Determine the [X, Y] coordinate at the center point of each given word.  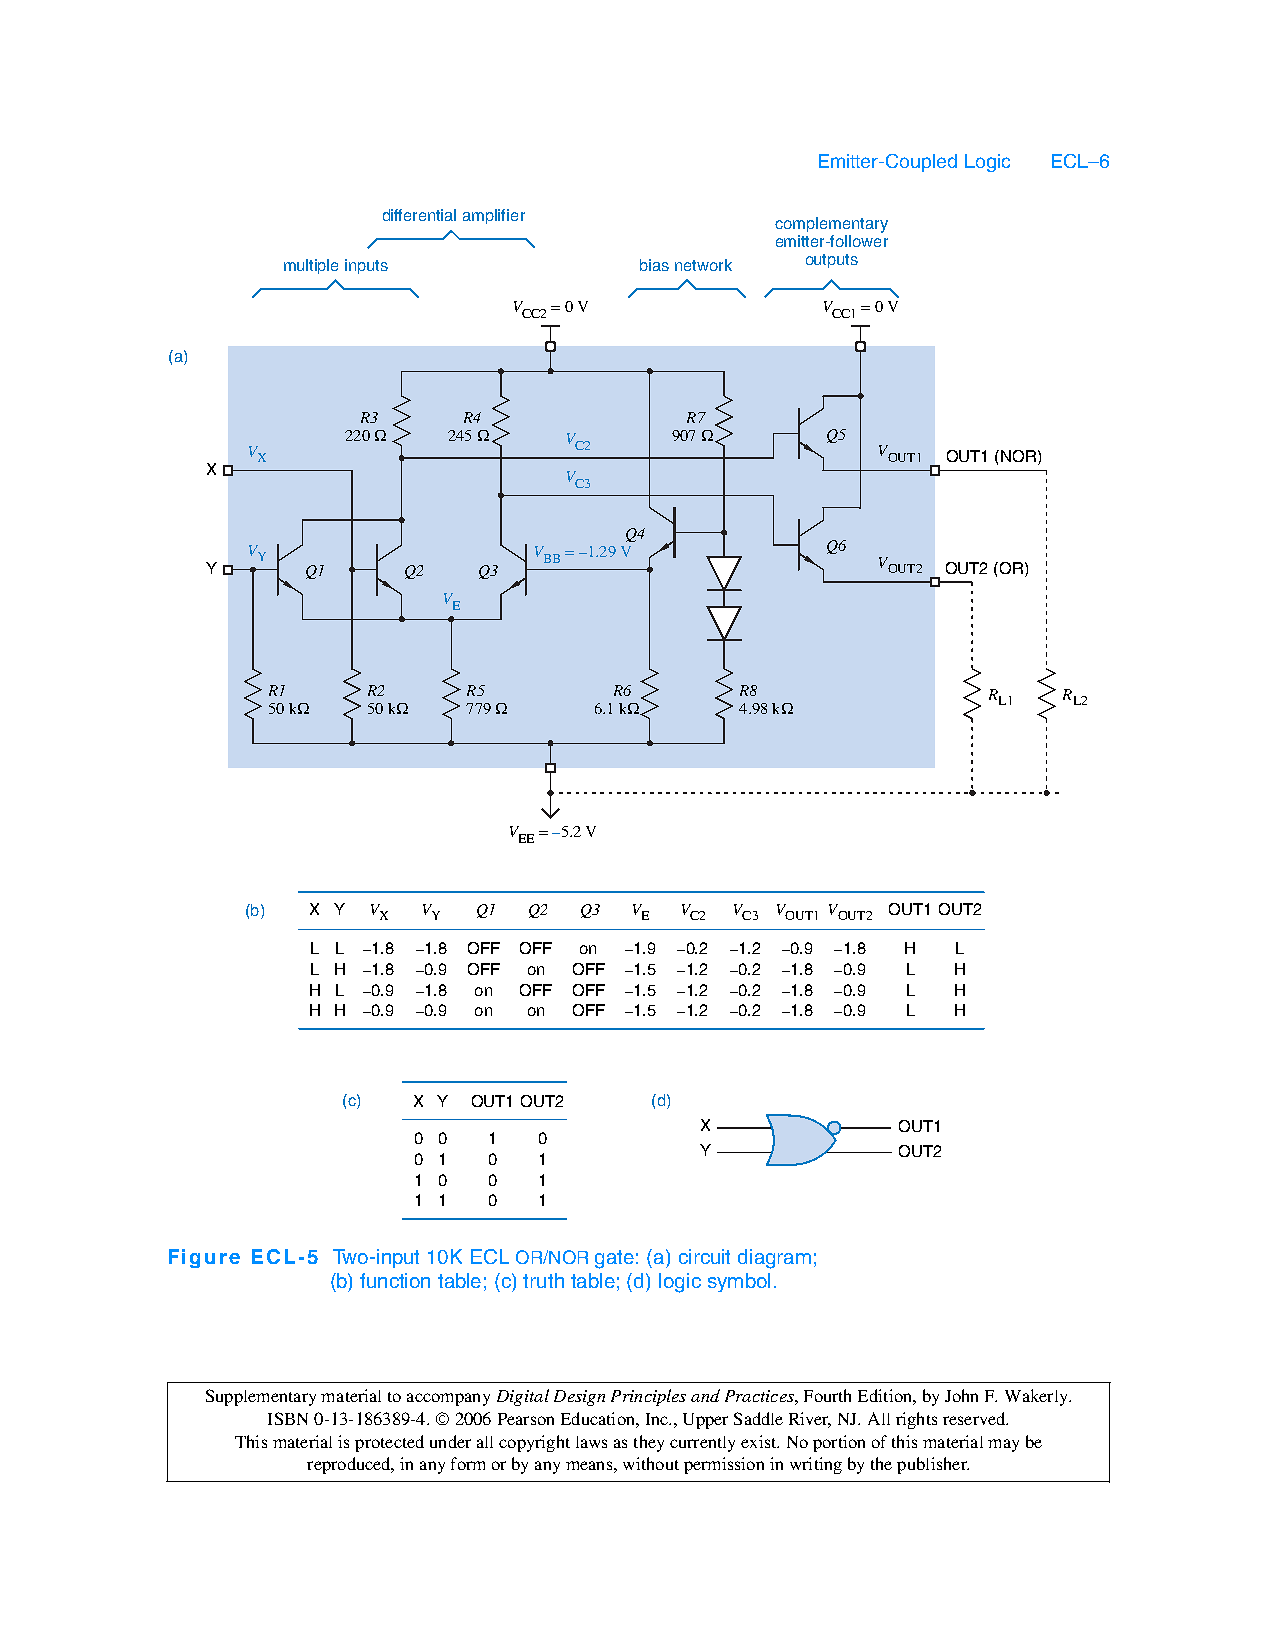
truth [543, 1280]
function [395, 1280]
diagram [774, 1259]
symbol [739, 1282]
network [703, 265]
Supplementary [261, 1397]
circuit [704, 1256]
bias [654, 265]
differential [419, 215]
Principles [648, 1397]
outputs [832, 261]
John [961, 1395]
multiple [311, 266]
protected [389, 1443]
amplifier [494, 216]
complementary [831, 225]
